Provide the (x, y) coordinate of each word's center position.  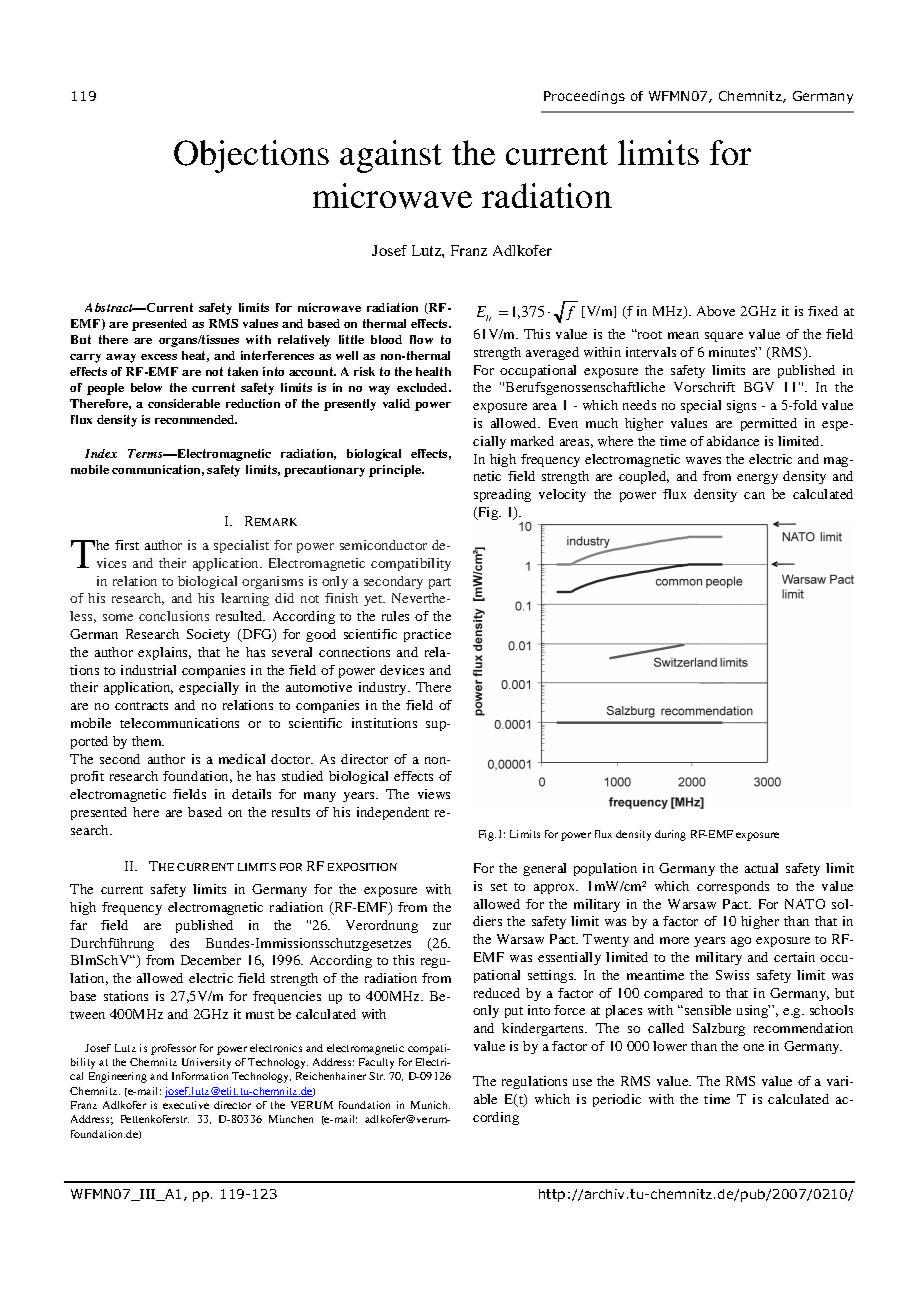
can (754, 495)
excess (159, 357)
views (434, 794)
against (391, 156)
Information (200, 1076)
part (440, 583)
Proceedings (584, 97)
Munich (430, 1105)
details (251, 794)
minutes (733, 352)
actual (761, 868)
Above (716, 311)
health (433, 371)
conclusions (174, 616)
